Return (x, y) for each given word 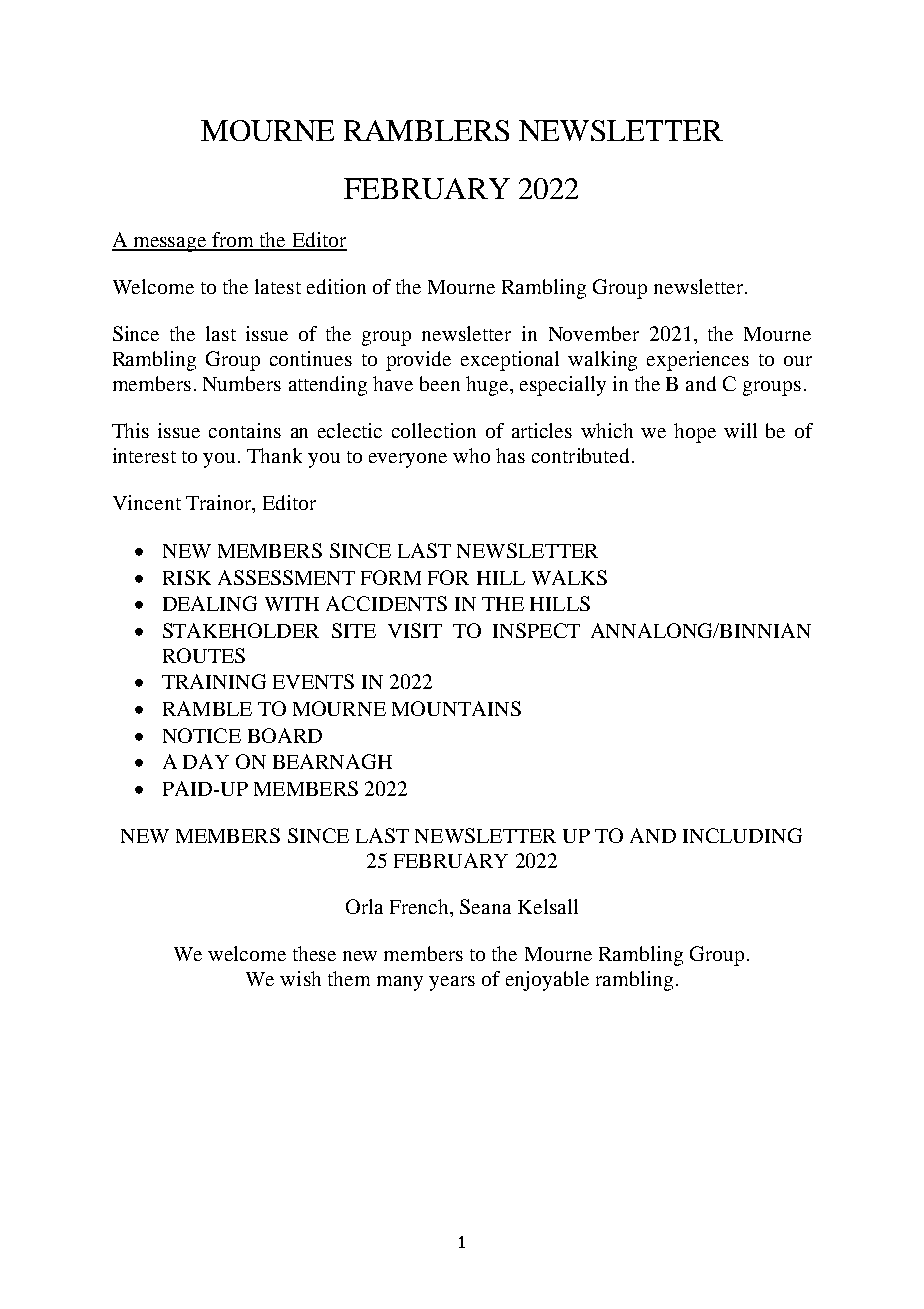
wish (300, 978)
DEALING (210, 603)
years (452, 983)
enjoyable (547, 981)
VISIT (415, 630)
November (594, 333)
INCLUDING (742, 835)
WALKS (569, 577)
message (170, 244)
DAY (206, 761)
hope (695, 433)
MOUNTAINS (456, 708)
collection (434, 430)
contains (245, 430)
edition (336, 286)
